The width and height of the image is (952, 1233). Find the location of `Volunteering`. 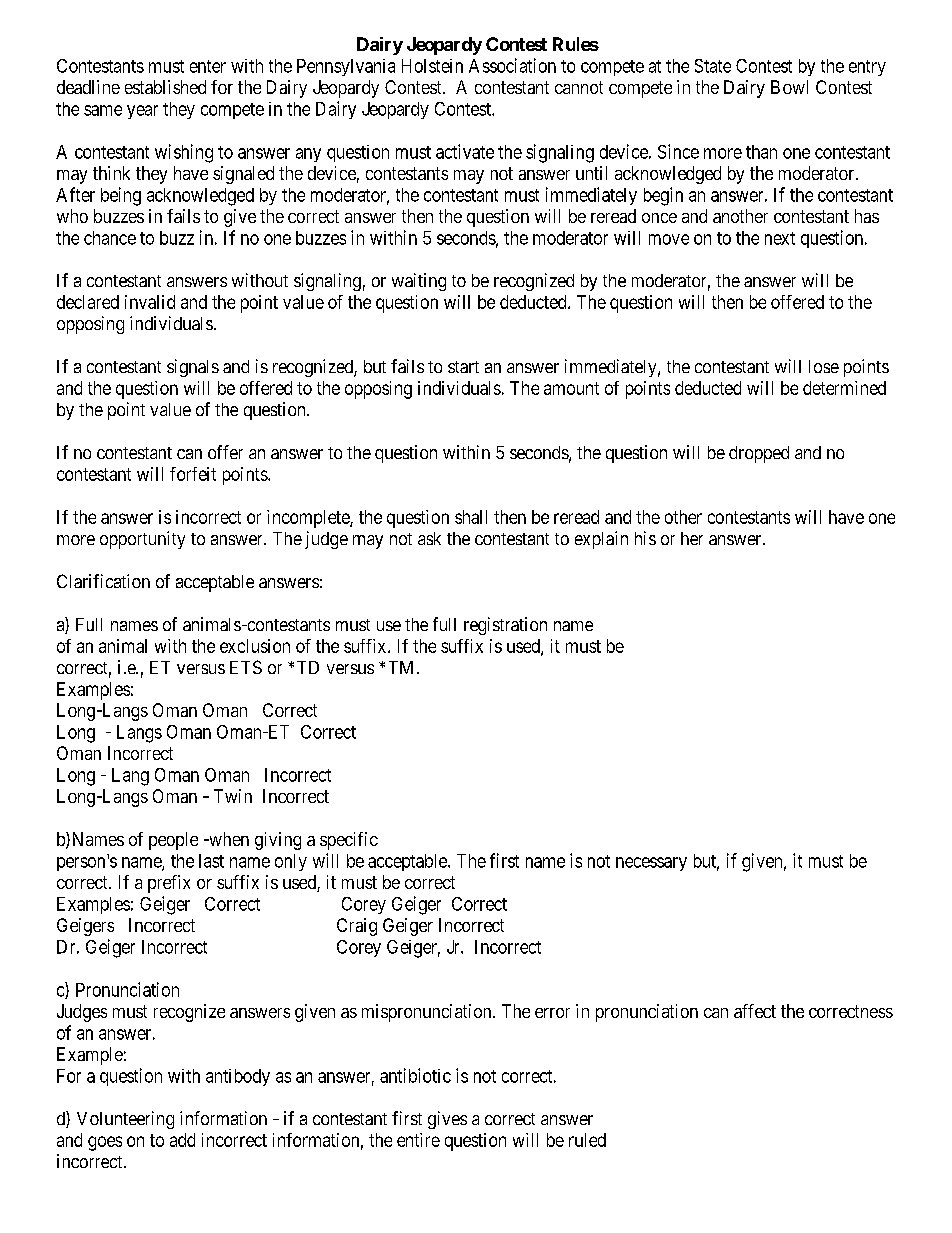

Volunteering is located at coordinates (125, 1120).
